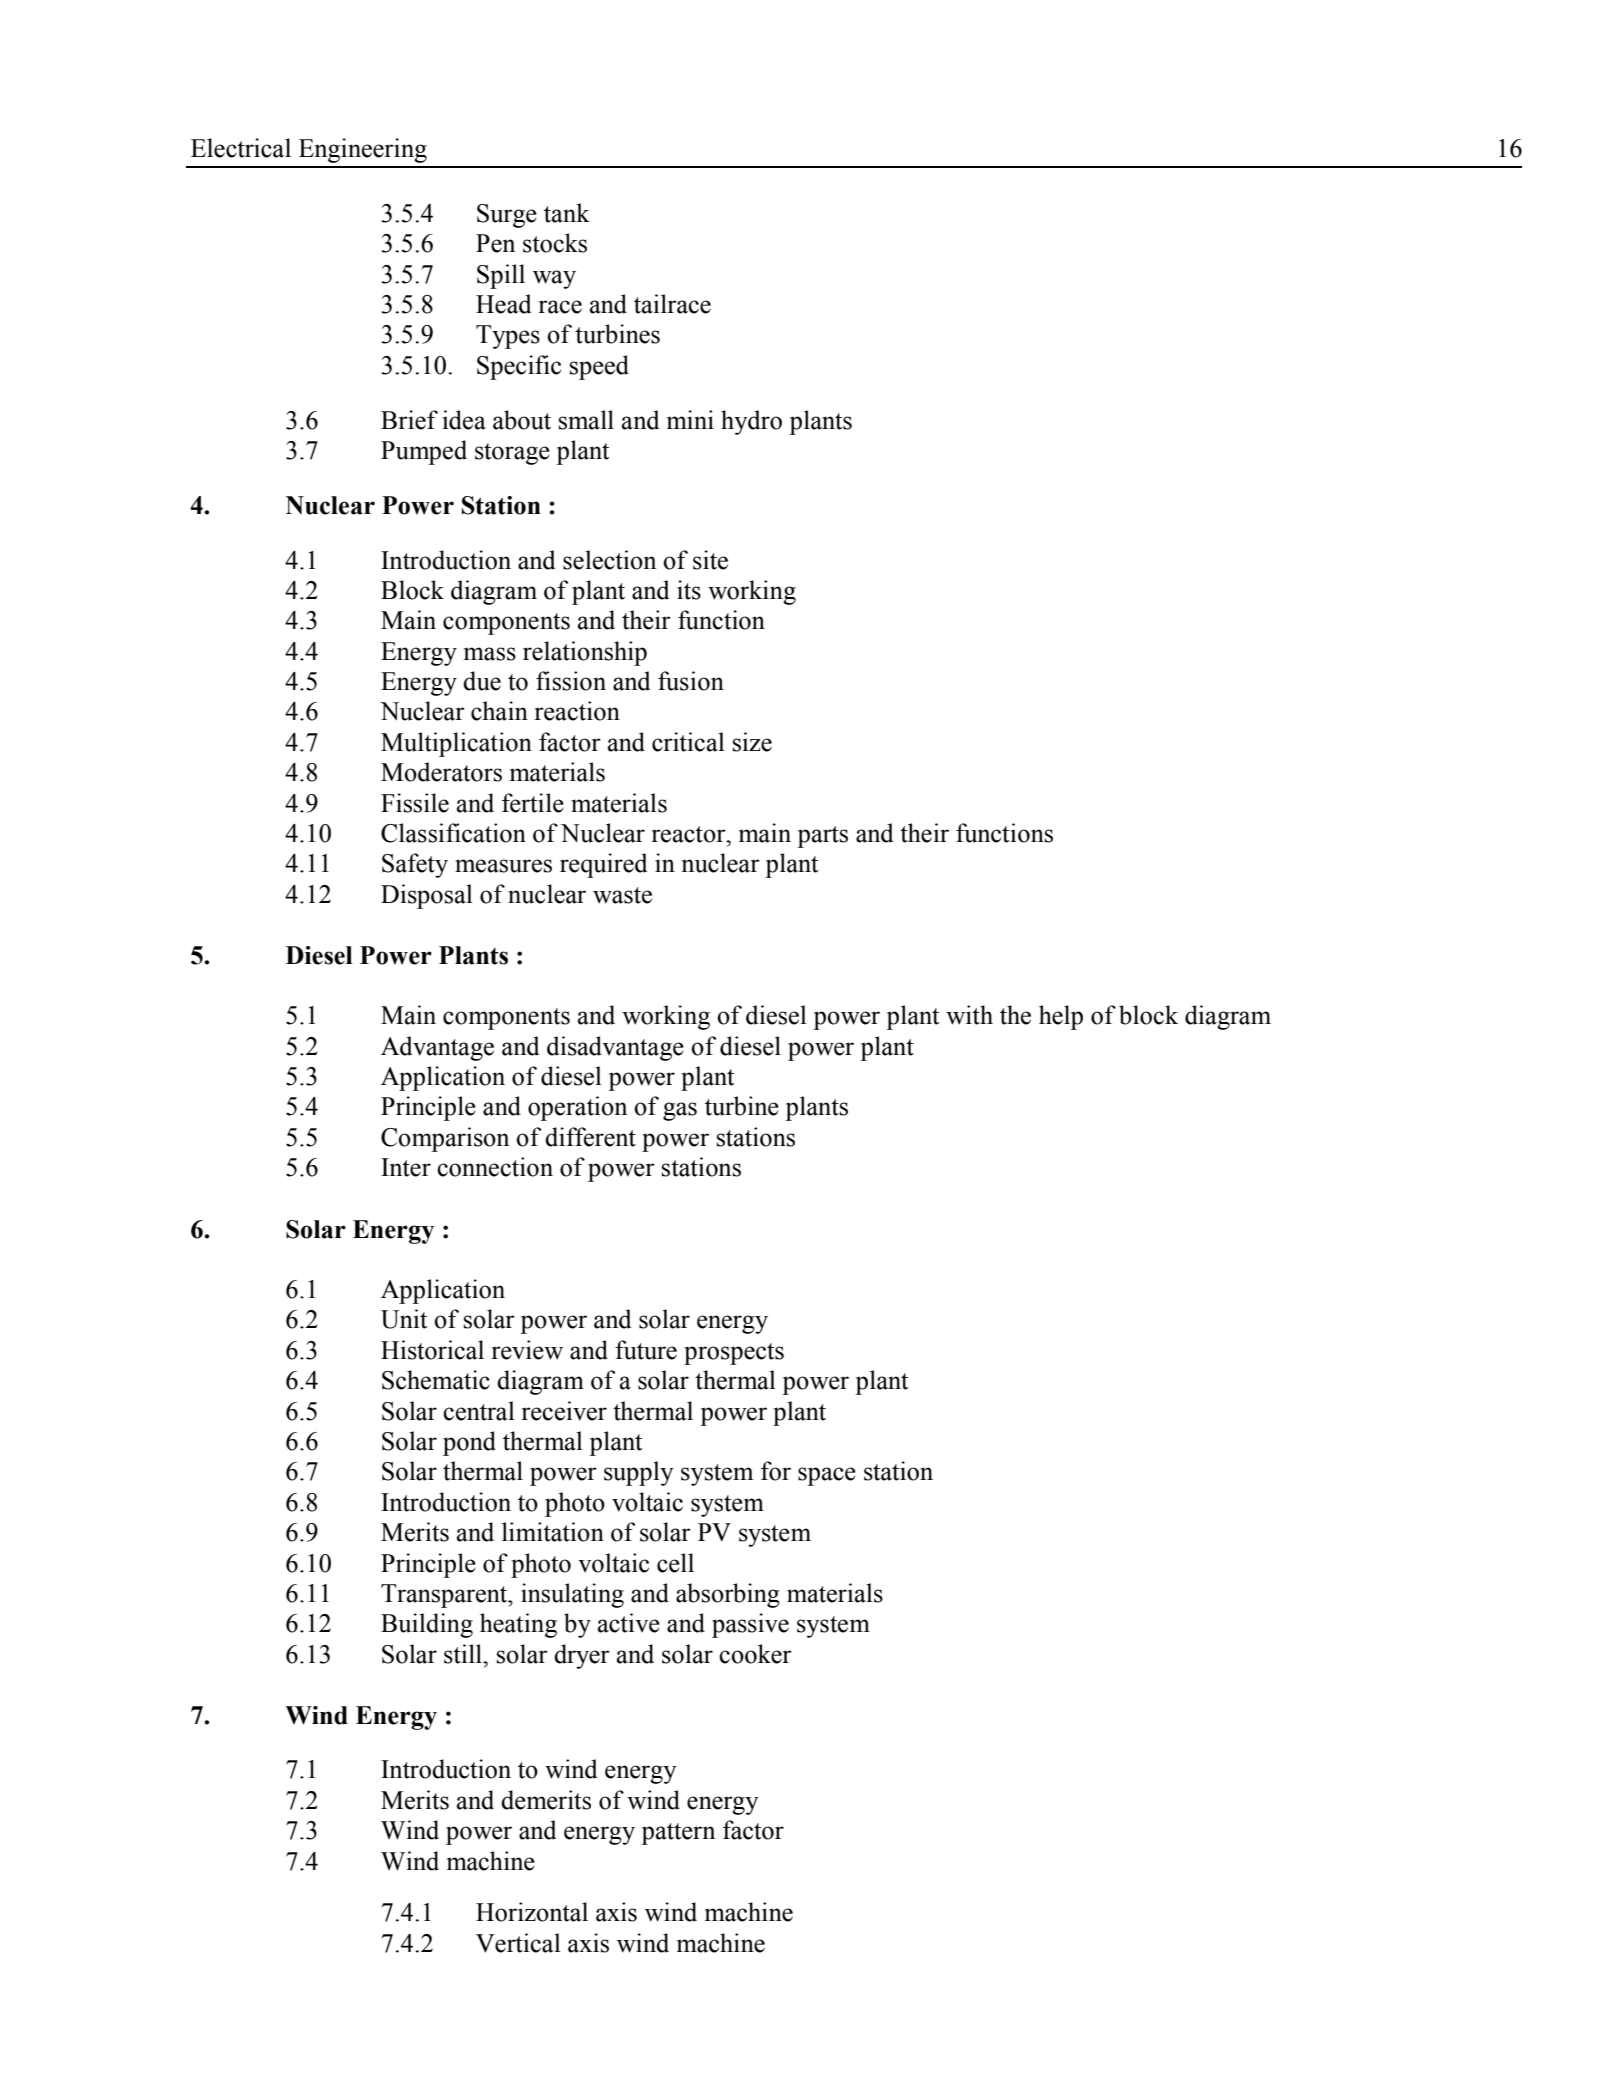  I want to click on Engineering, so click(363, 150).
